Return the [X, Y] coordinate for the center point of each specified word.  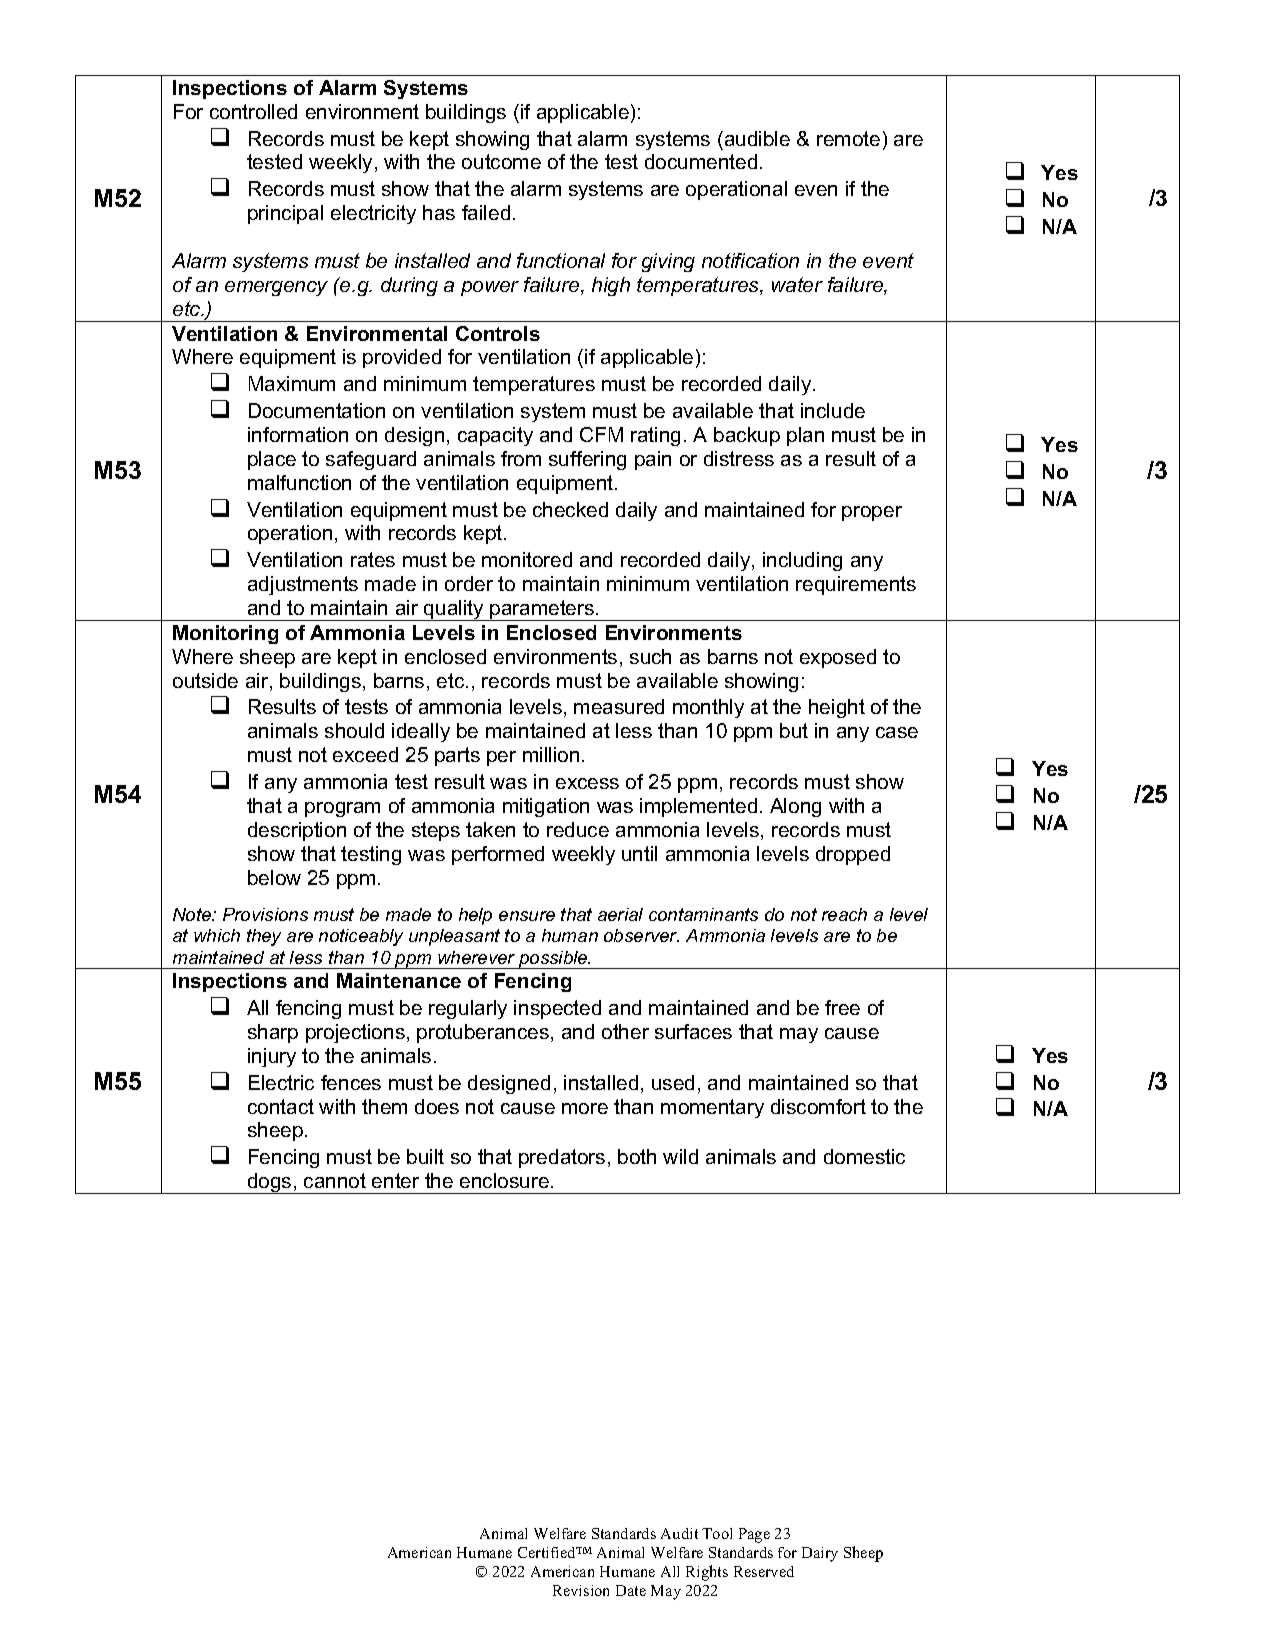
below [274, 877]
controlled [253, 111]
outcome [501, 161]
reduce [578, 829]
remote [848, 138]
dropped [853, 855]
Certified [548, 1552]
